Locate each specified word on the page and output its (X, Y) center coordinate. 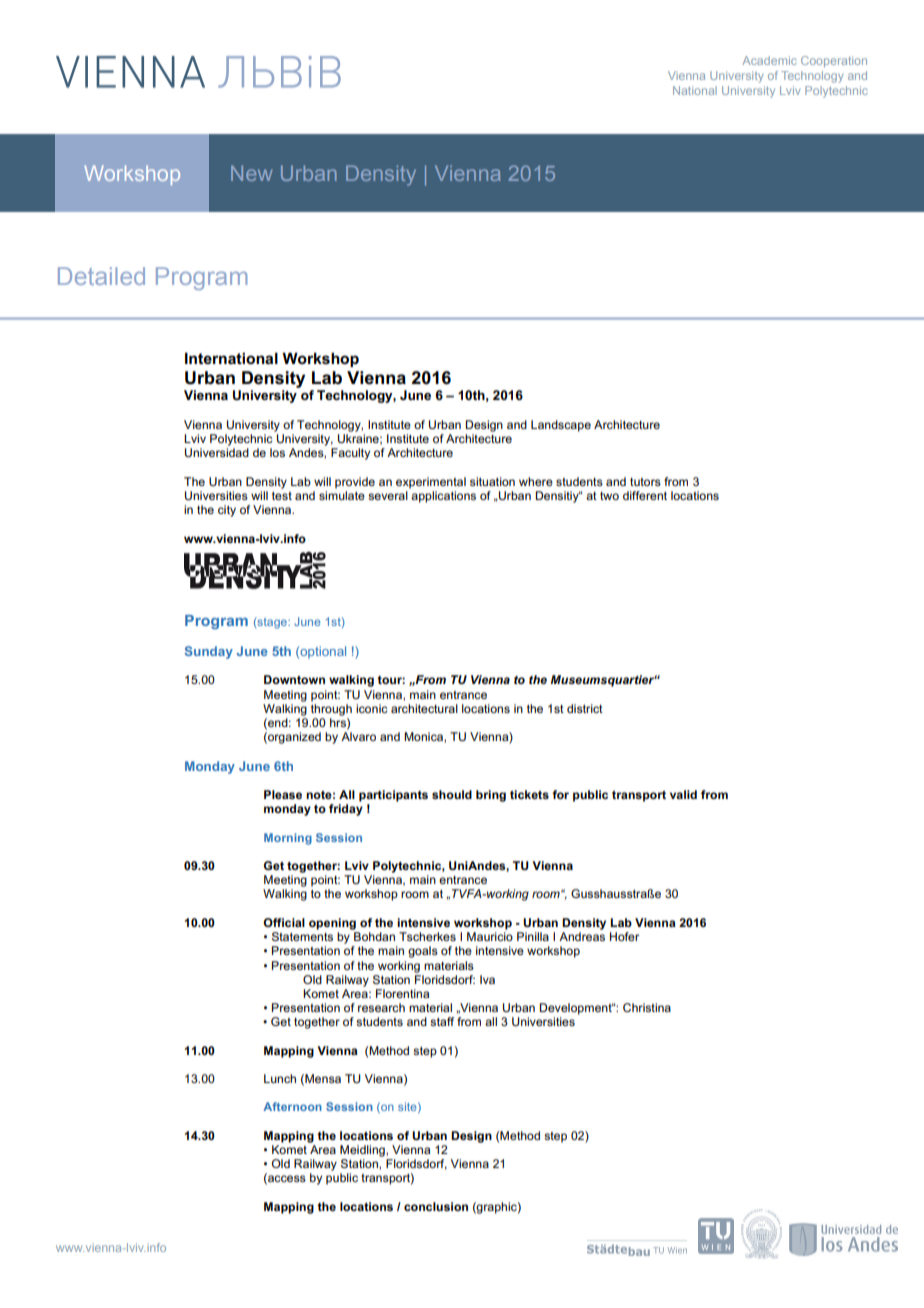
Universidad (217, 452)
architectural (424, 708)
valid (683, 794)
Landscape (561, 426)
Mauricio (490, 936)
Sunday (209, 652)
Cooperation (834, 61)
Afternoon (292, 1106)
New (251, 173)
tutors (645, 482)
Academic (770, 60)
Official (284, 922)
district (585, 708)
